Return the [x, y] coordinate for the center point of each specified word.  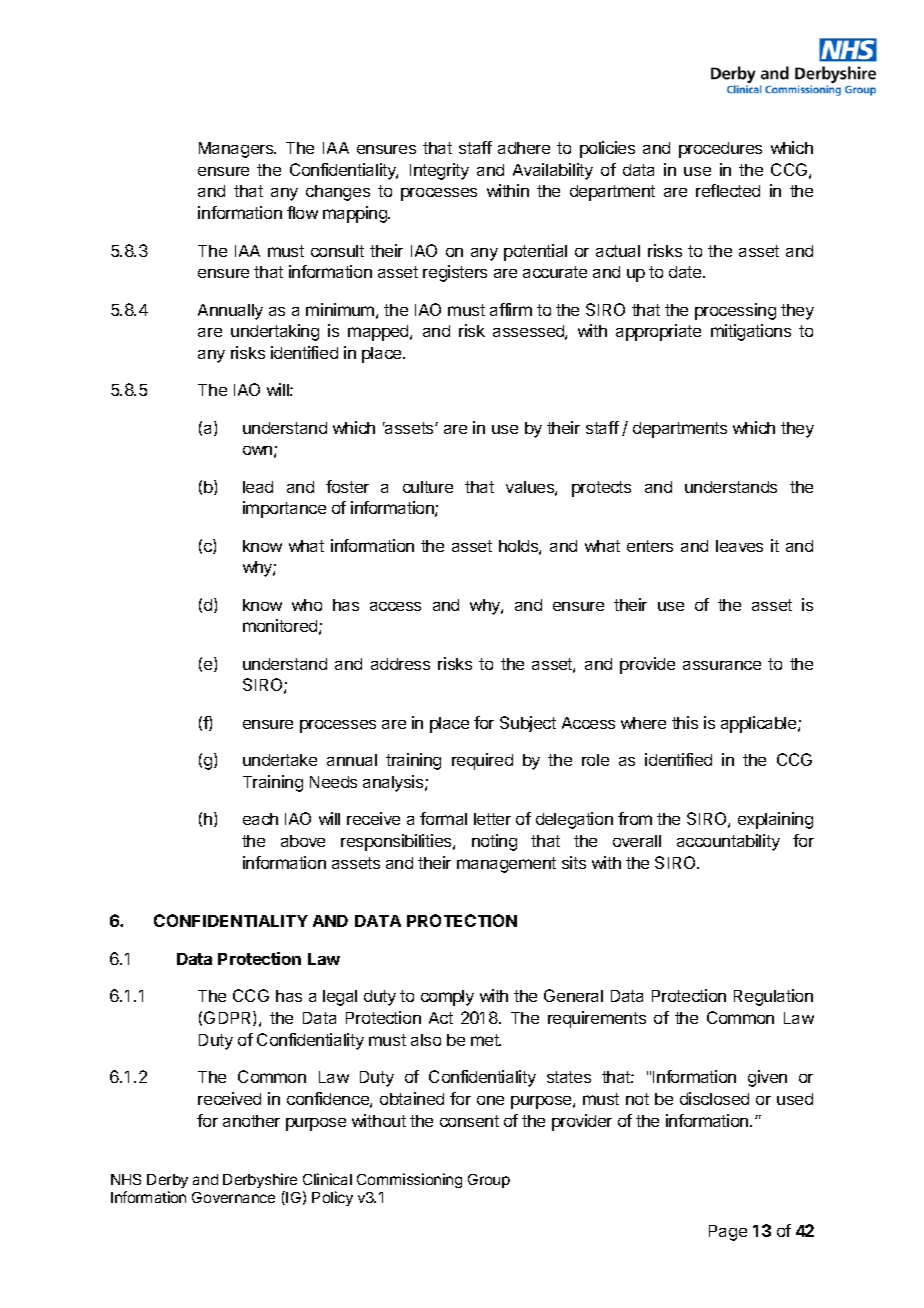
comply [447, 998]
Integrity [439, 171]
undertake [280, 760]
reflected [728, 190]
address [400, 664]
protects [601, 489]
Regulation [773, 997]
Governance [233, 1197]
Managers [237, 150]
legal [340, 998]
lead [258, 487]
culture [428, 487]
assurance [722, 665]
